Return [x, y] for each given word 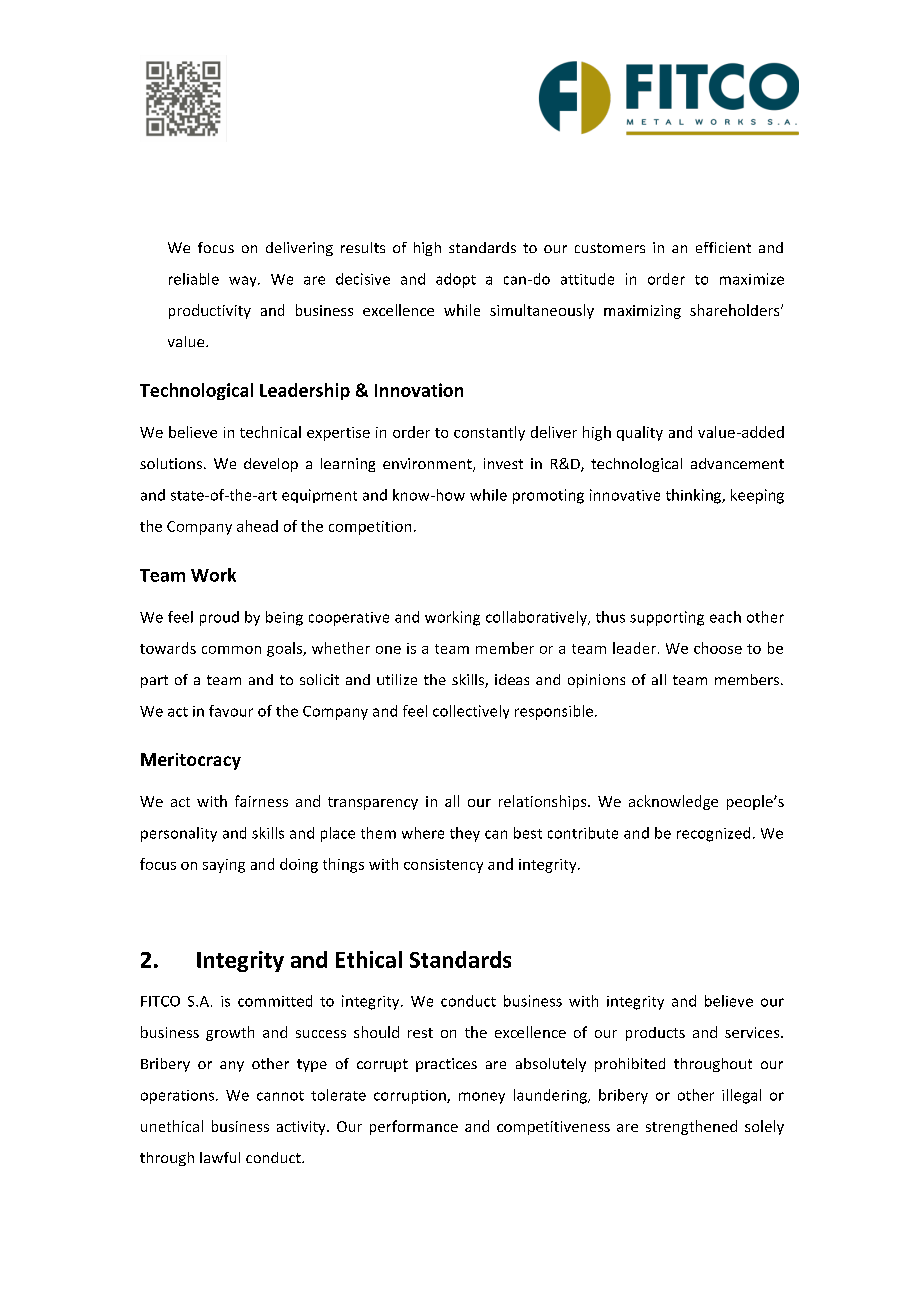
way [244, 281]
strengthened [691, 1127]
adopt [456, 280]
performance [414, 1127]
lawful [220, 1157]
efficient [723, 247]
